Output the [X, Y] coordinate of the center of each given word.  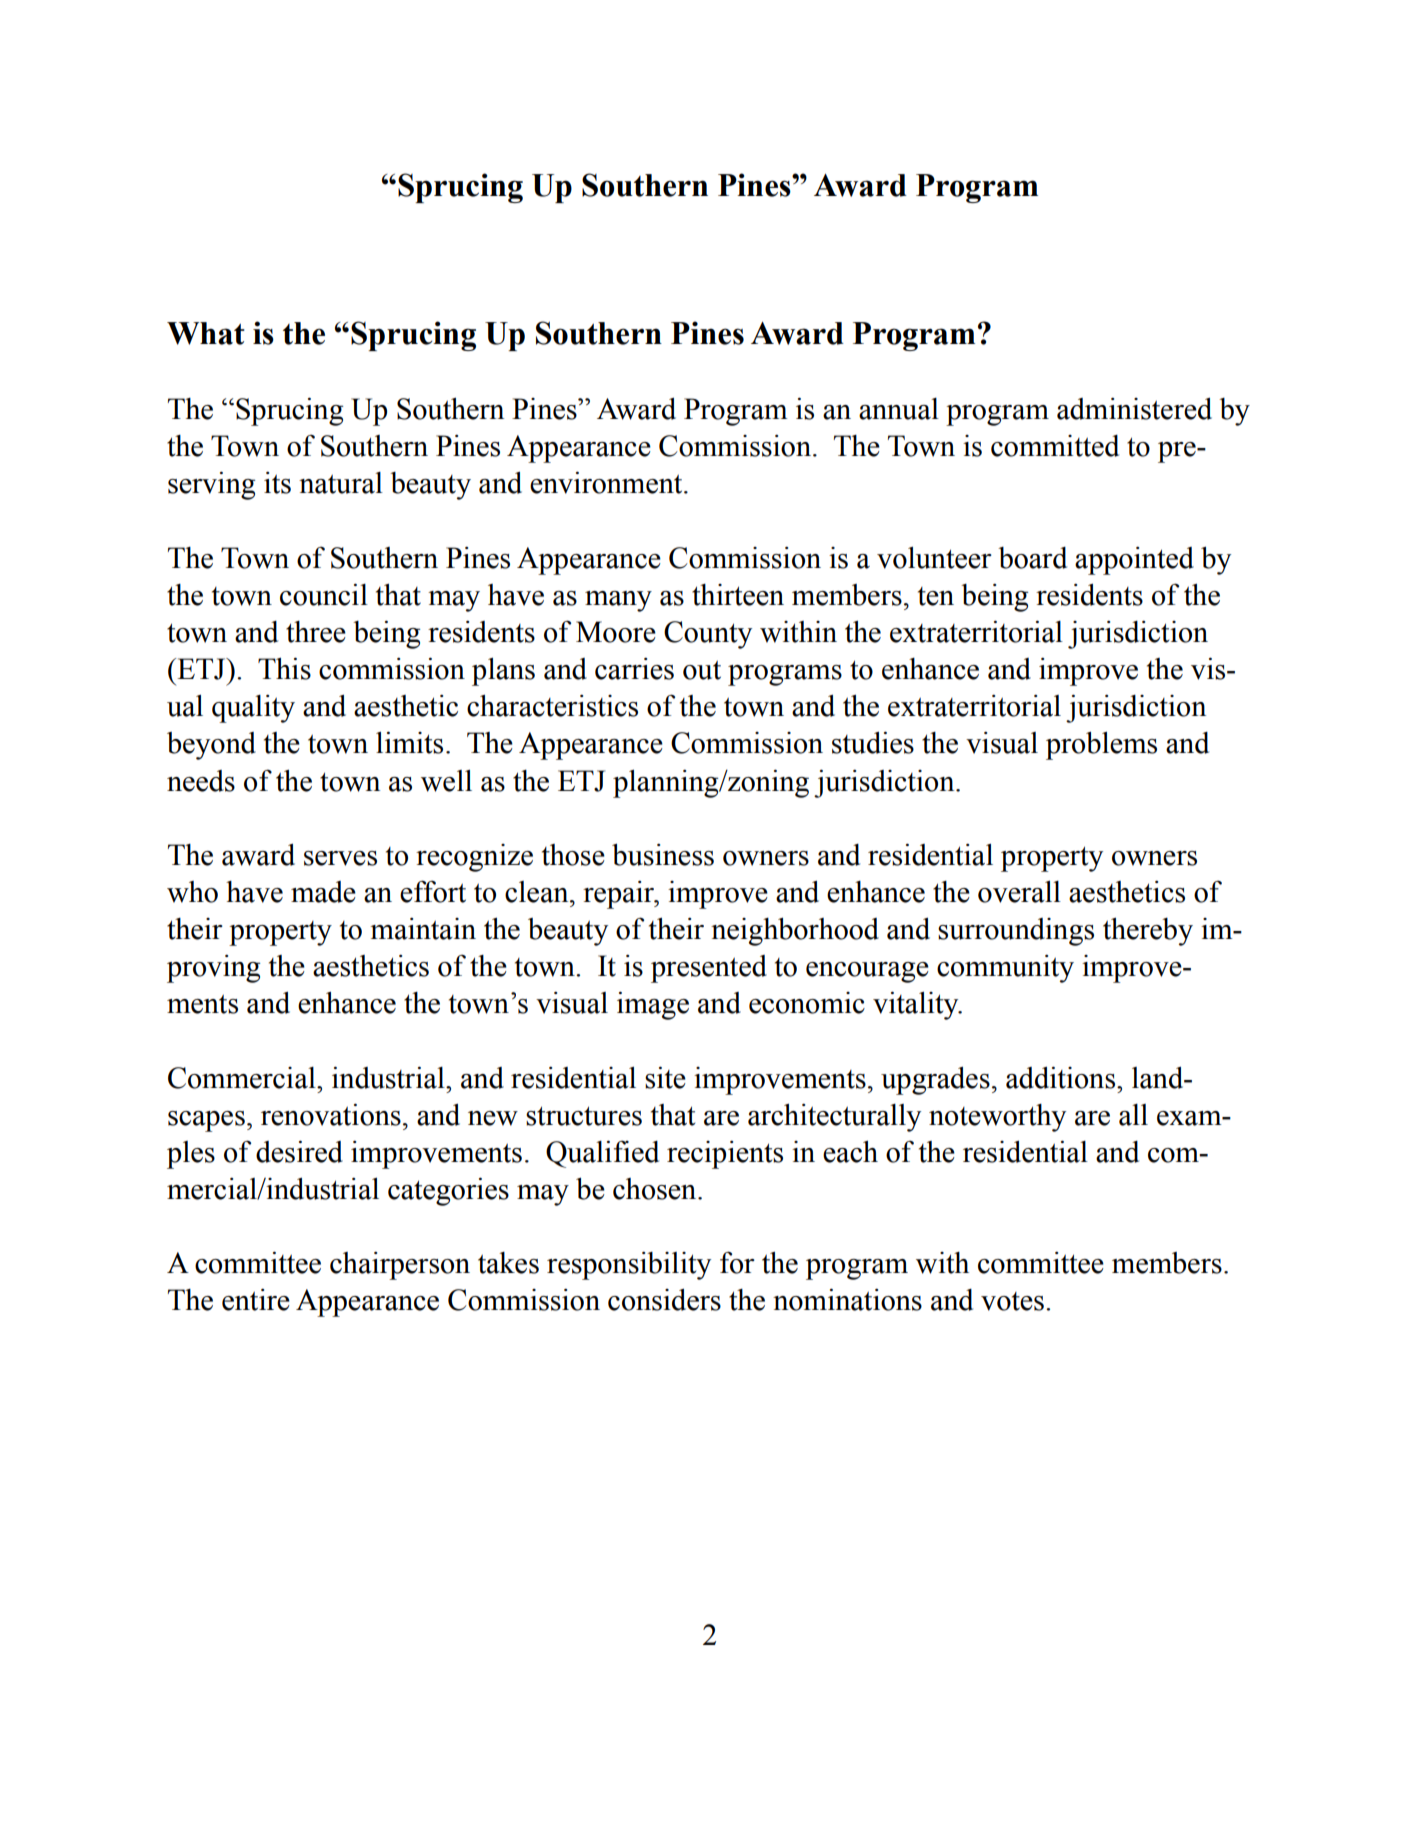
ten [936, 596]
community [1005, 969]
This [284, 669]
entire [256, 1300]
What [206, 333]
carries [634, 669]
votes [1012, 1301]
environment [607, 483]
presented [709, 969]
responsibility [629, 1266]
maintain [423, 929]
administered [1134, 409]
